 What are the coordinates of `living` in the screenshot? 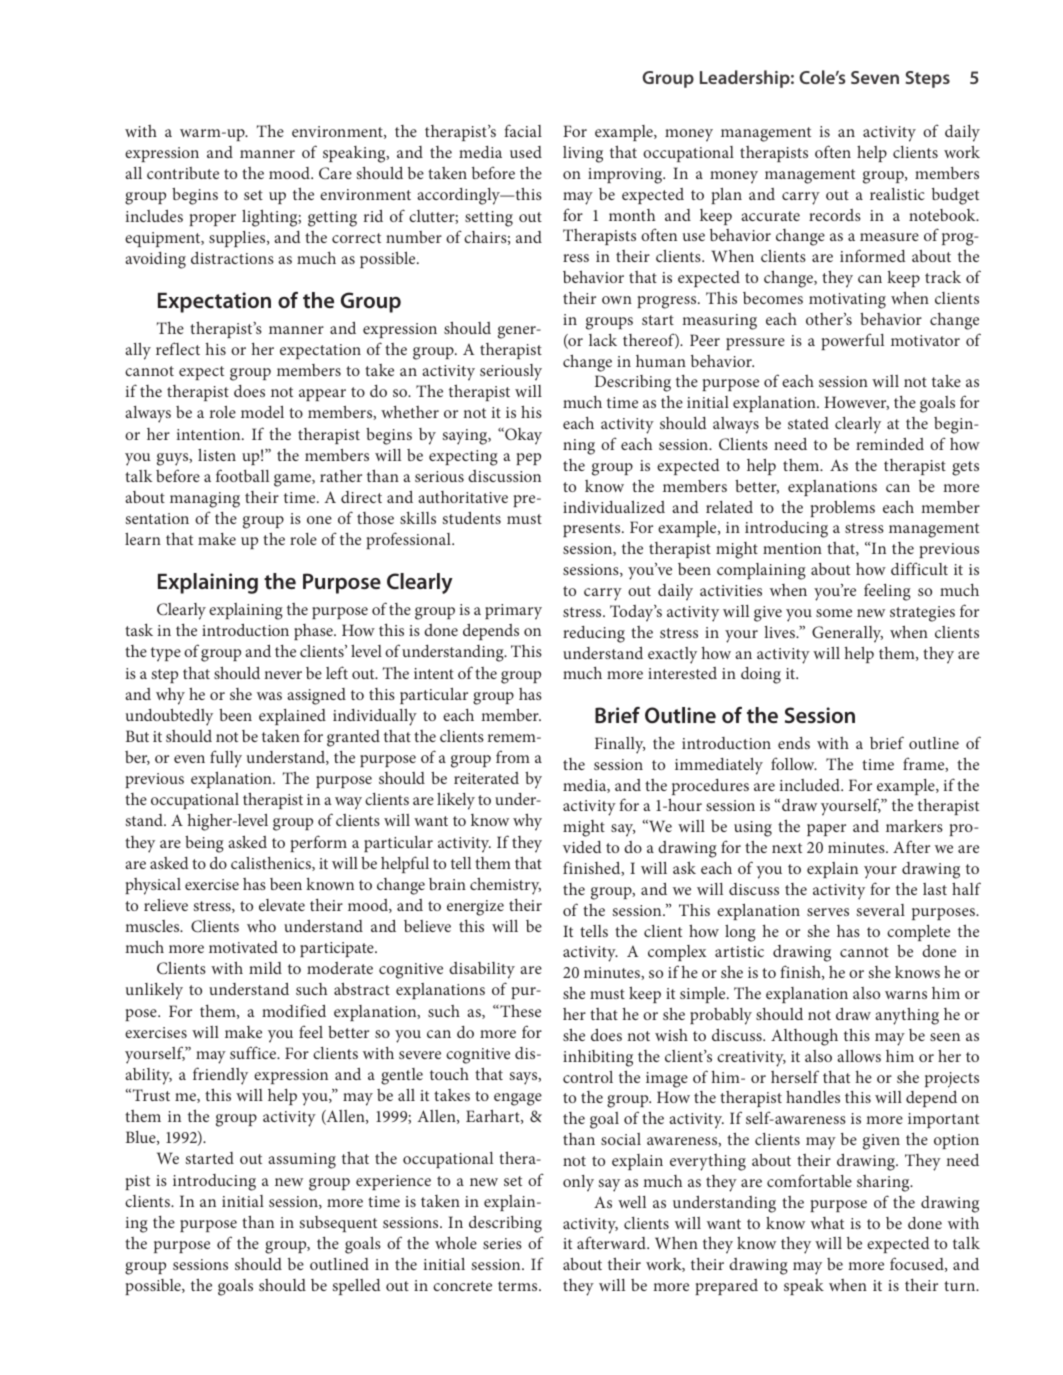 It's located at (583, 154).
